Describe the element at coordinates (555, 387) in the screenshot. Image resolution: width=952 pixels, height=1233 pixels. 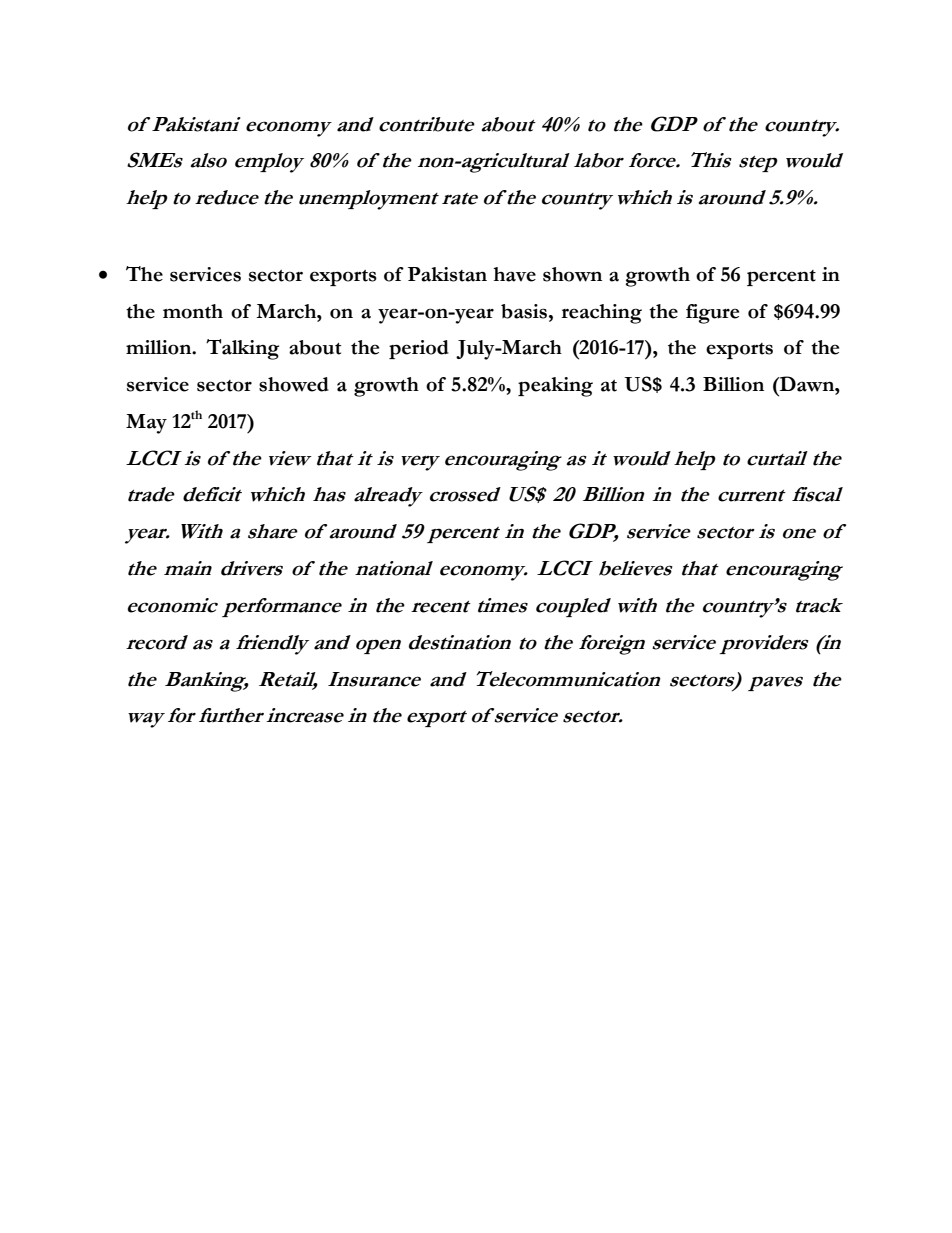
I see `peaking` at that location.
